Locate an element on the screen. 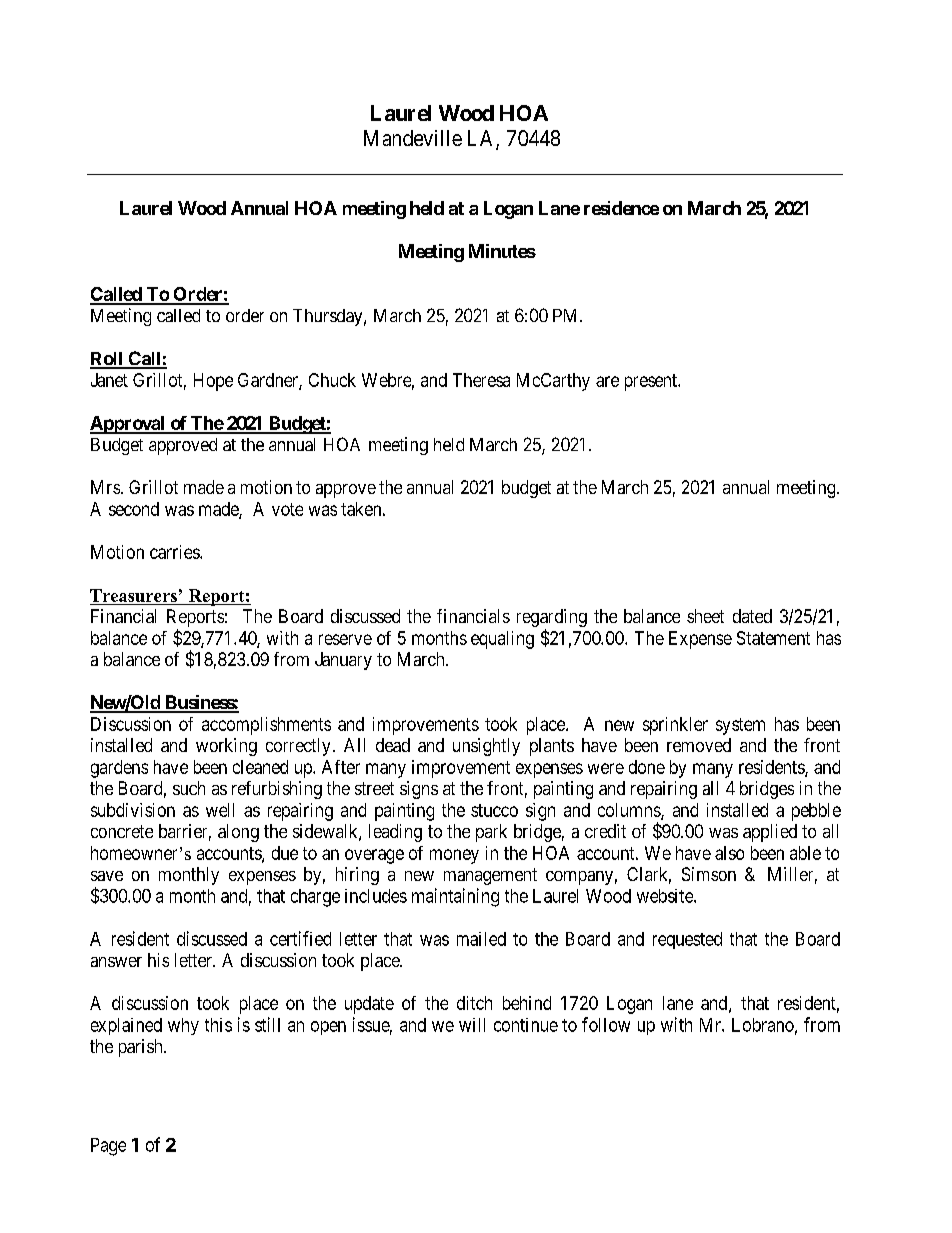 This screenshot has height=1233, width=952. Theresa is located at coordinates (481, 380).
